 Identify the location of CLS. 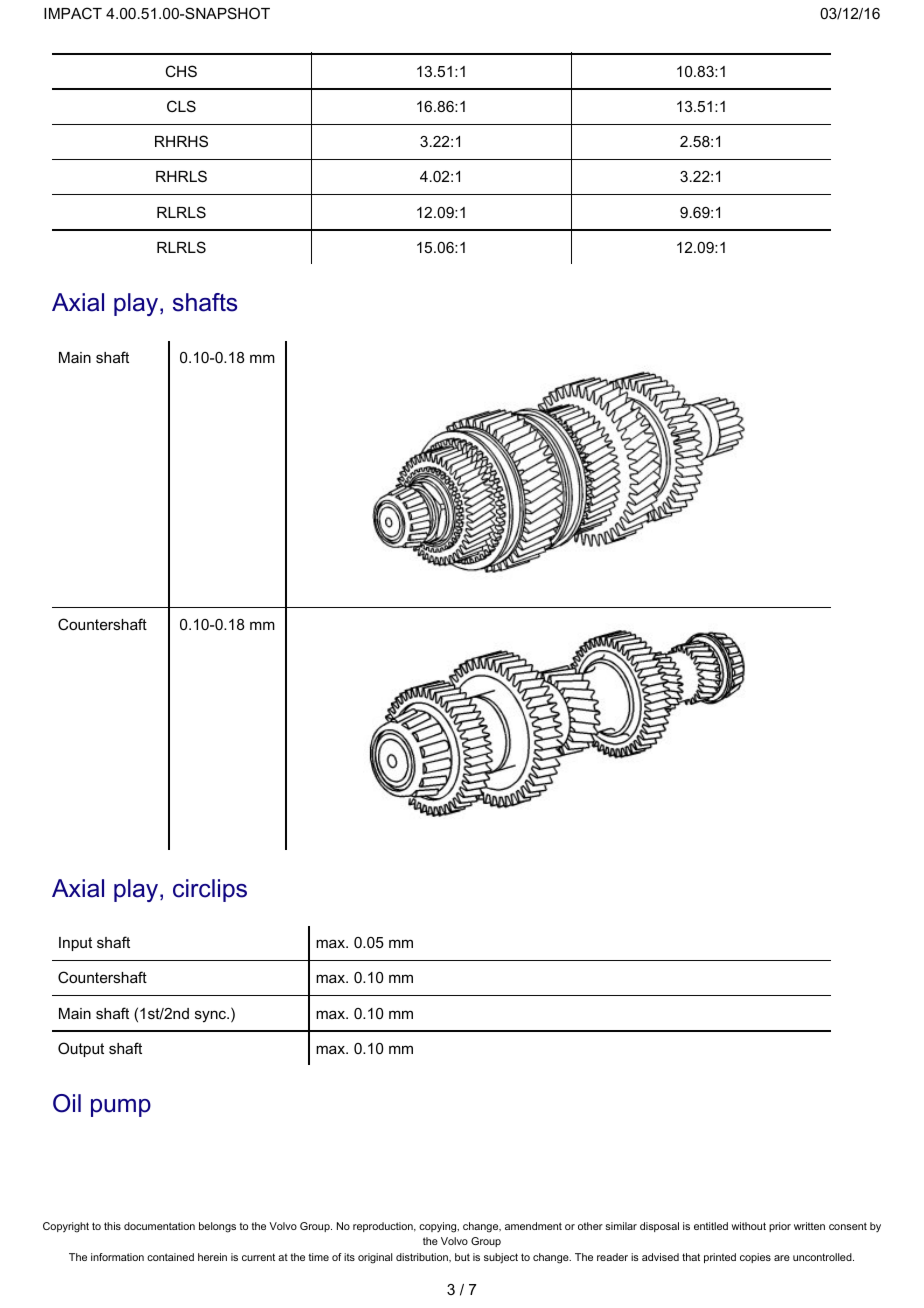
(181, 106).
